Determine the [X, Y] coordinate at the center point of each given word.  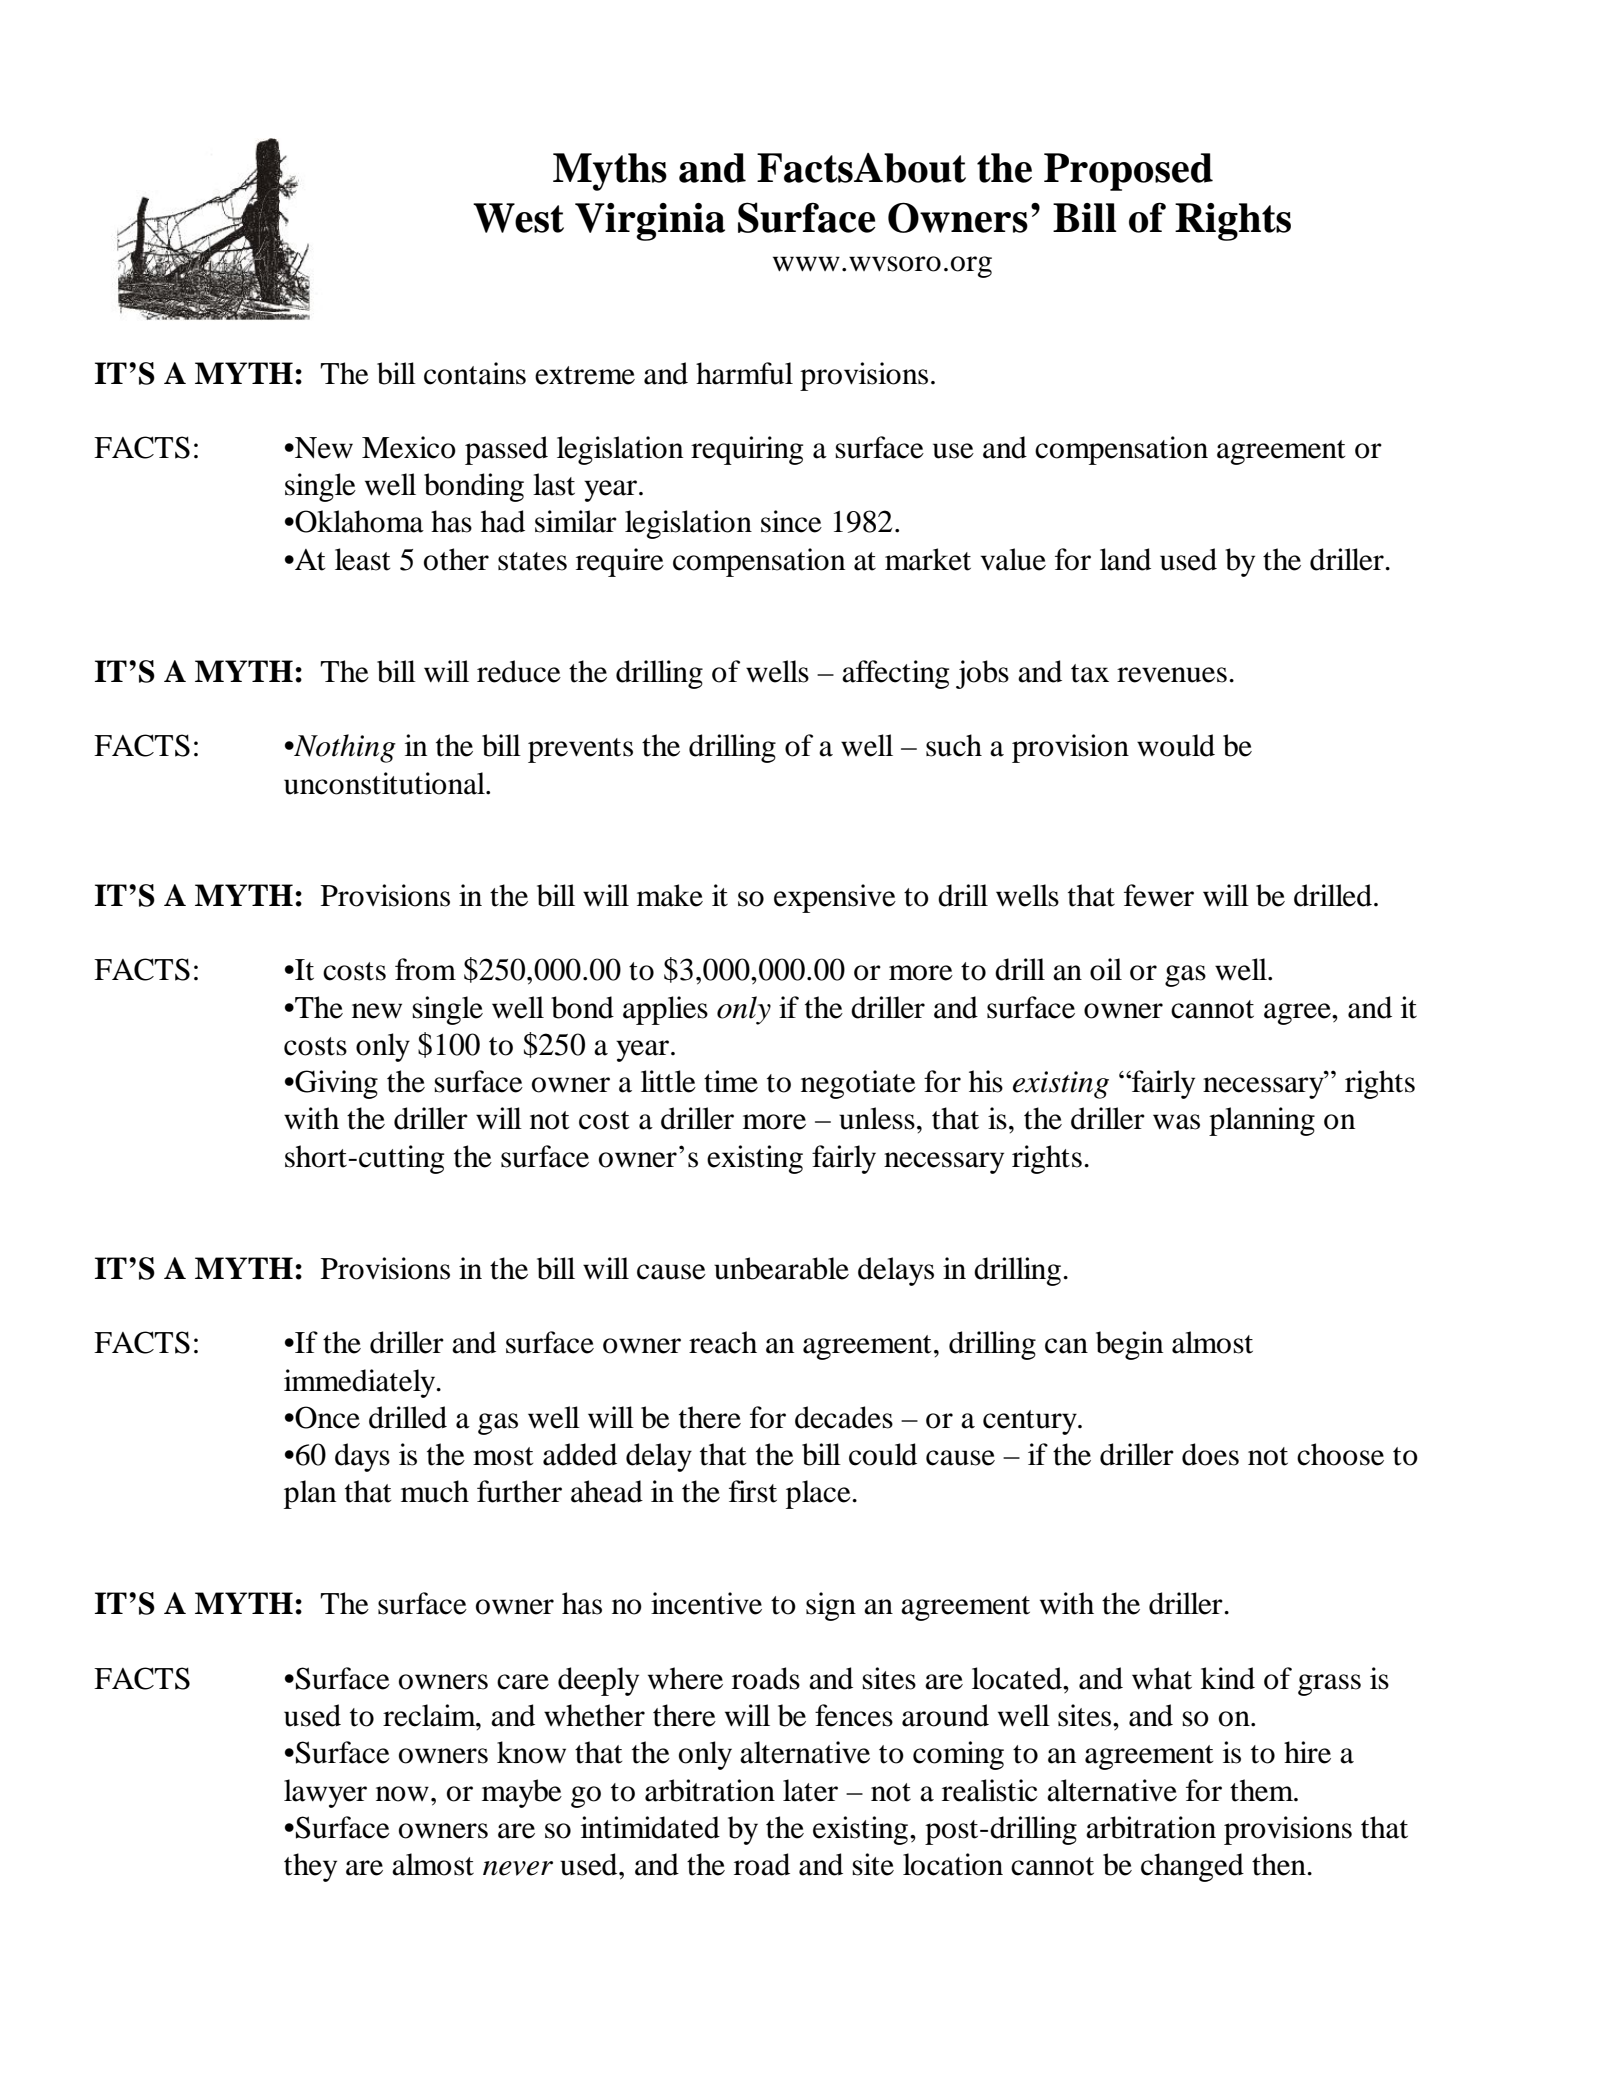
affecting [895, 674]
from [425, 969]
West [518, 218]
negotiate [858, 1084]
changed [1192, 1867]
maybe [522, 1793]
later [810, 1790]
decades [844, 1417]
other [456, 559]
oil [1106, 969]
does [1210, 1454]
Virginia [650, 222]
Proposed [1128, 172]
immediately [361, 1383]
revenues [1172, 675]
